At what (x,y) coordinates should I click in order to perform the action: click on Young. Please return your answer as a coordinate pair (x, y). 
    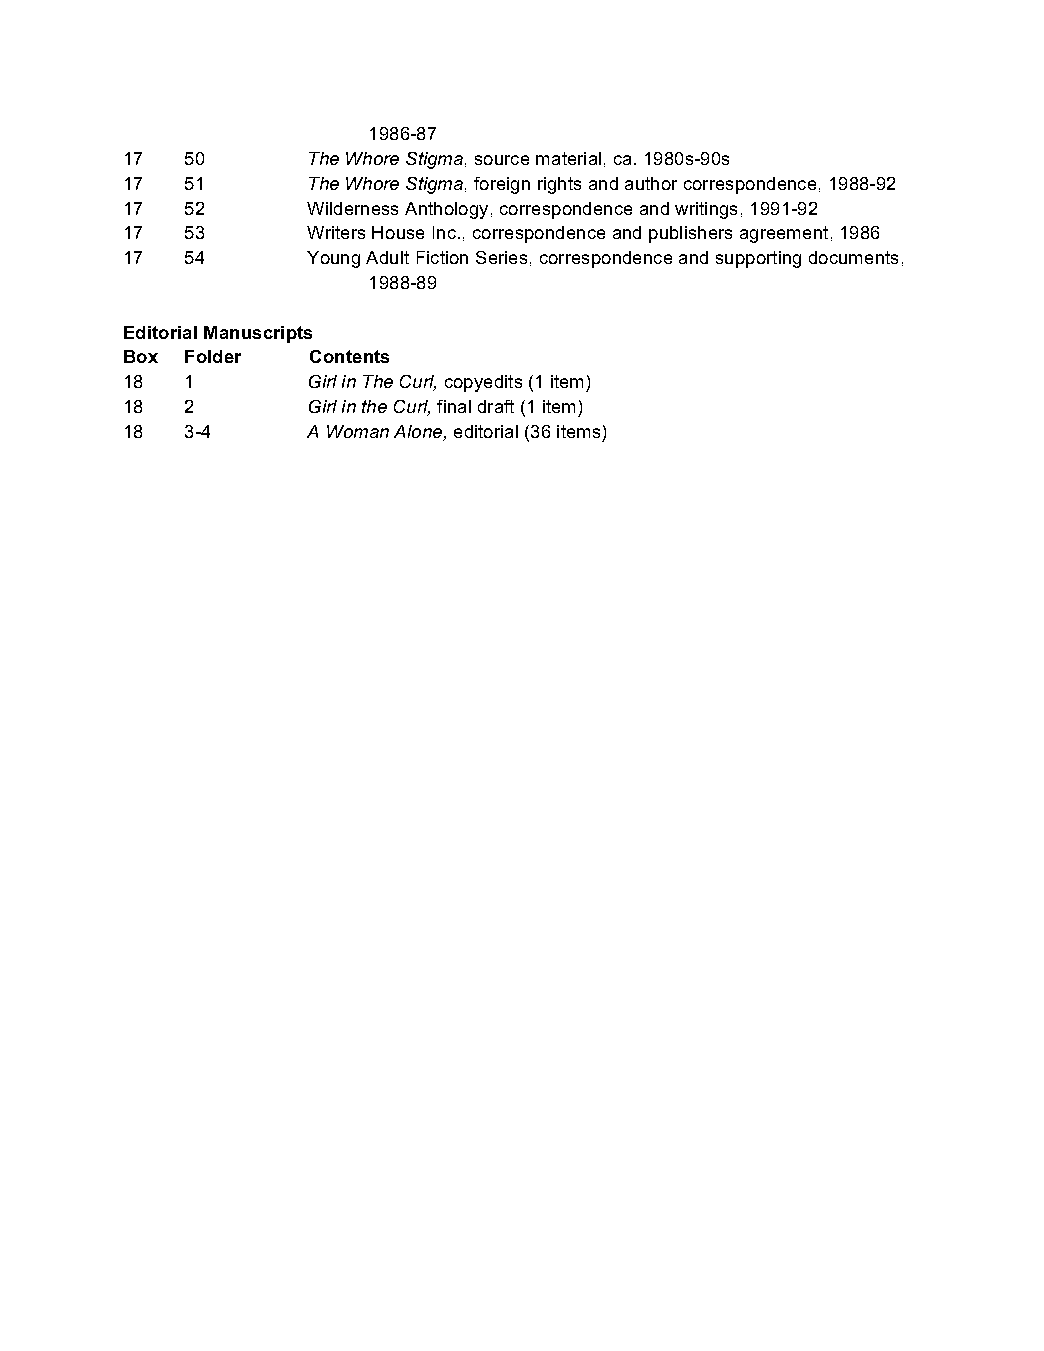
    Looking at the image, I should click on (333, 259).
